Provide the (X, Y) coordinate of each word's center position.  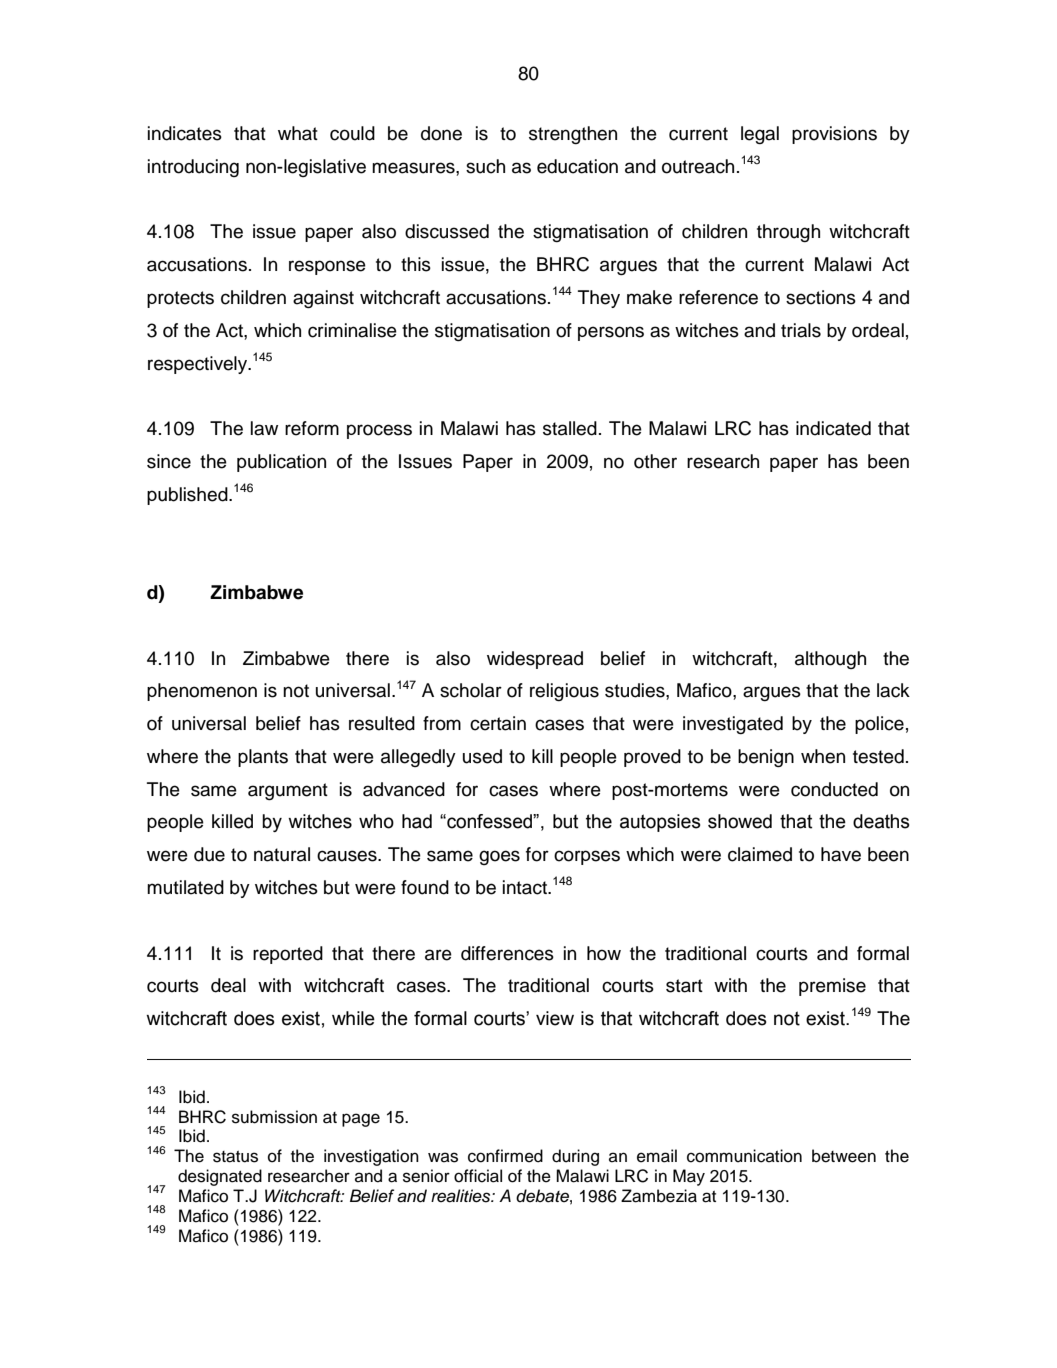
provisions (834, 135)
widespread (535, 660)
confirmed (505, 1156)
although (830, 660)
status (235, 1157)
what (298, 133)
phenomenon (202, 692)
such (485, 166)
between (844, 1156)
